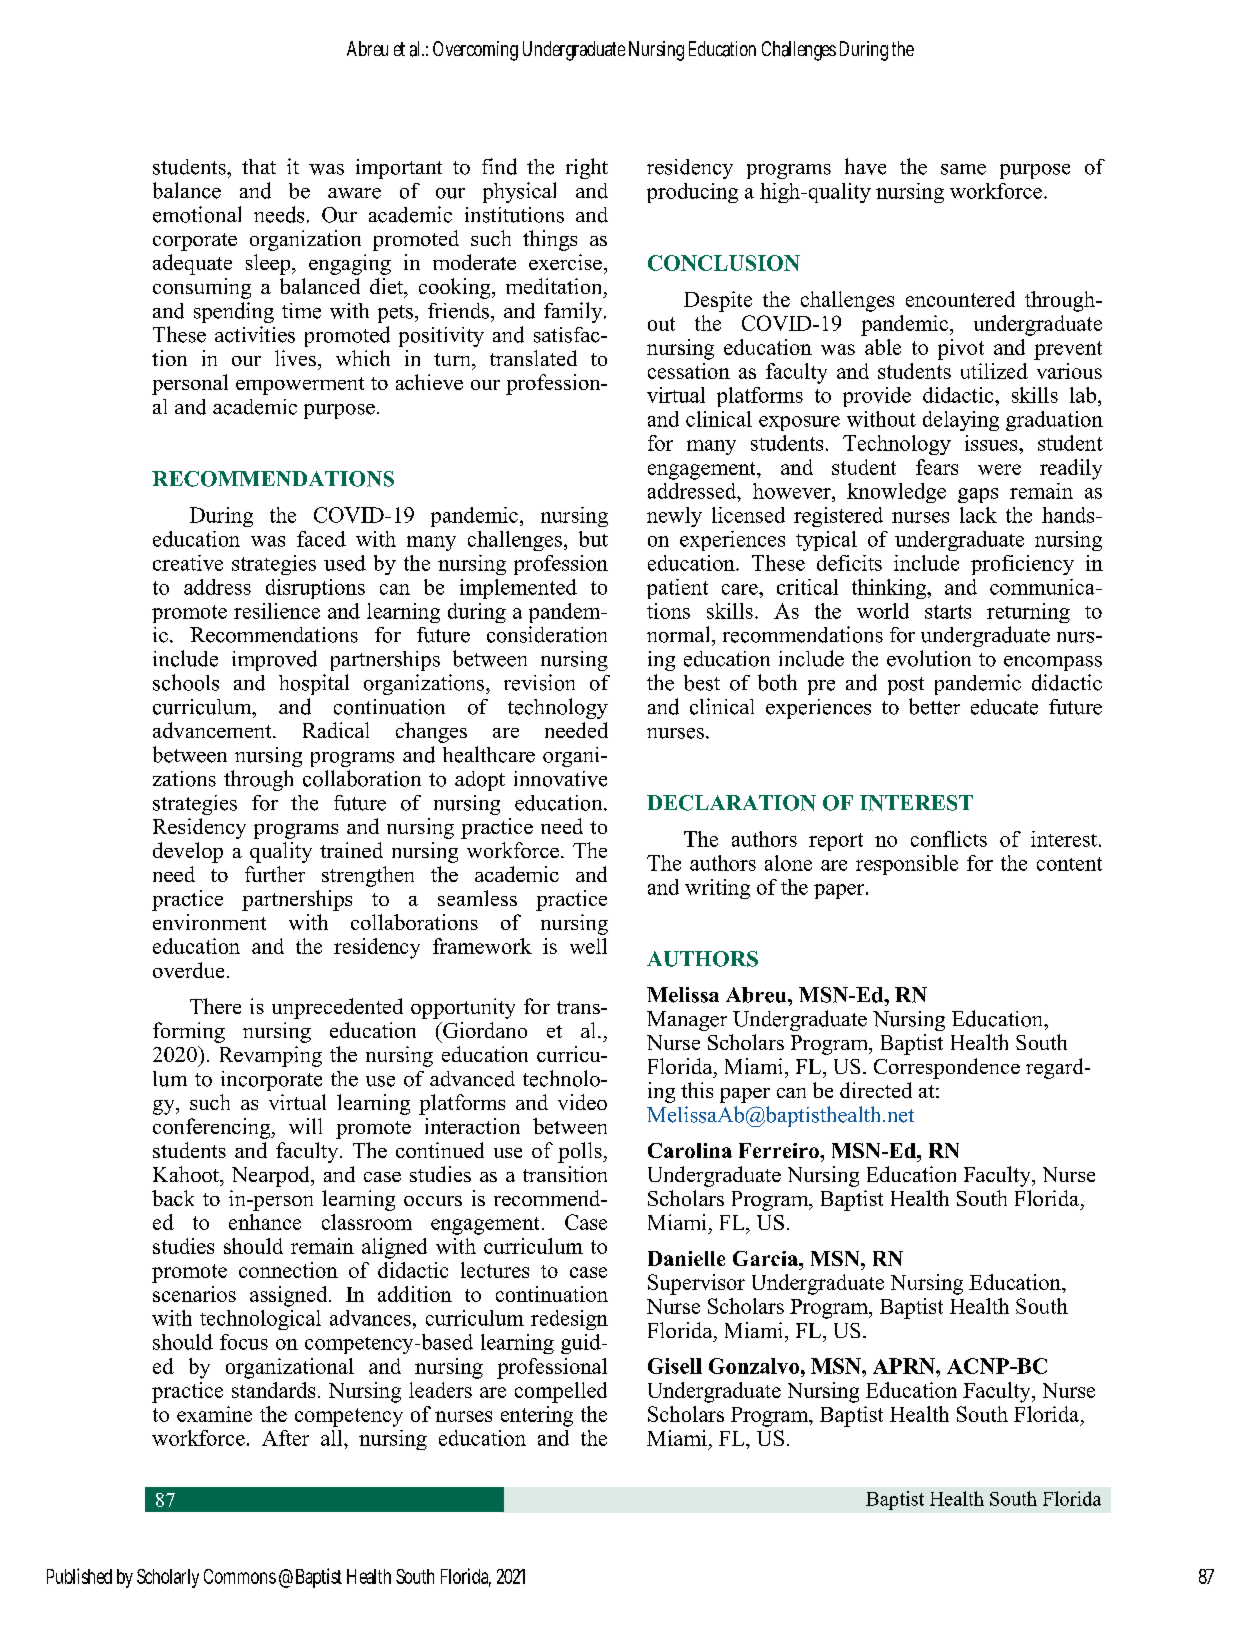  What do you see at coordinates (963, 169) in the screenshot?
I see `same` at bounding box center [963, 169].
